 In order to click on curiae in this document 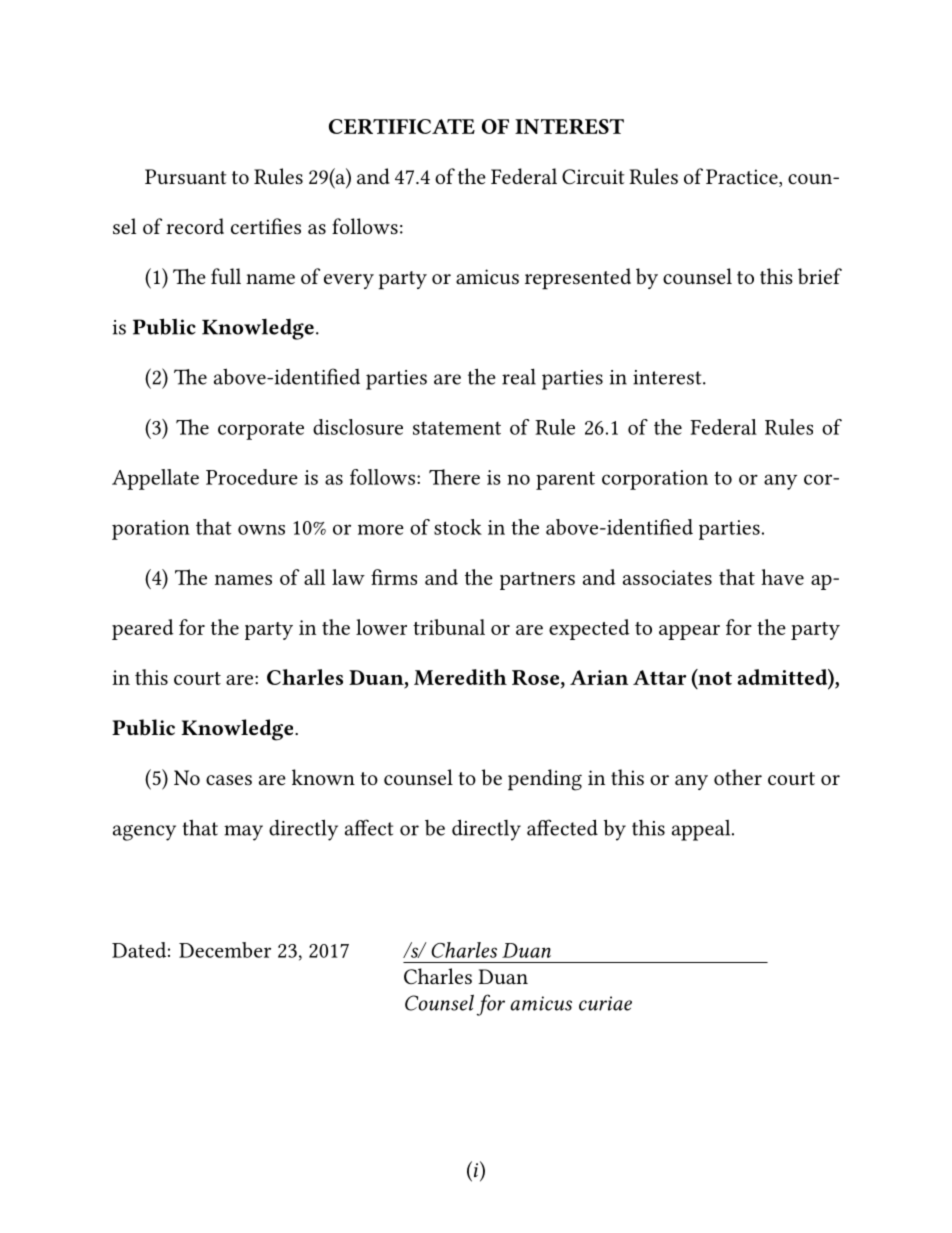, I will do `click(605, 1003)`.
